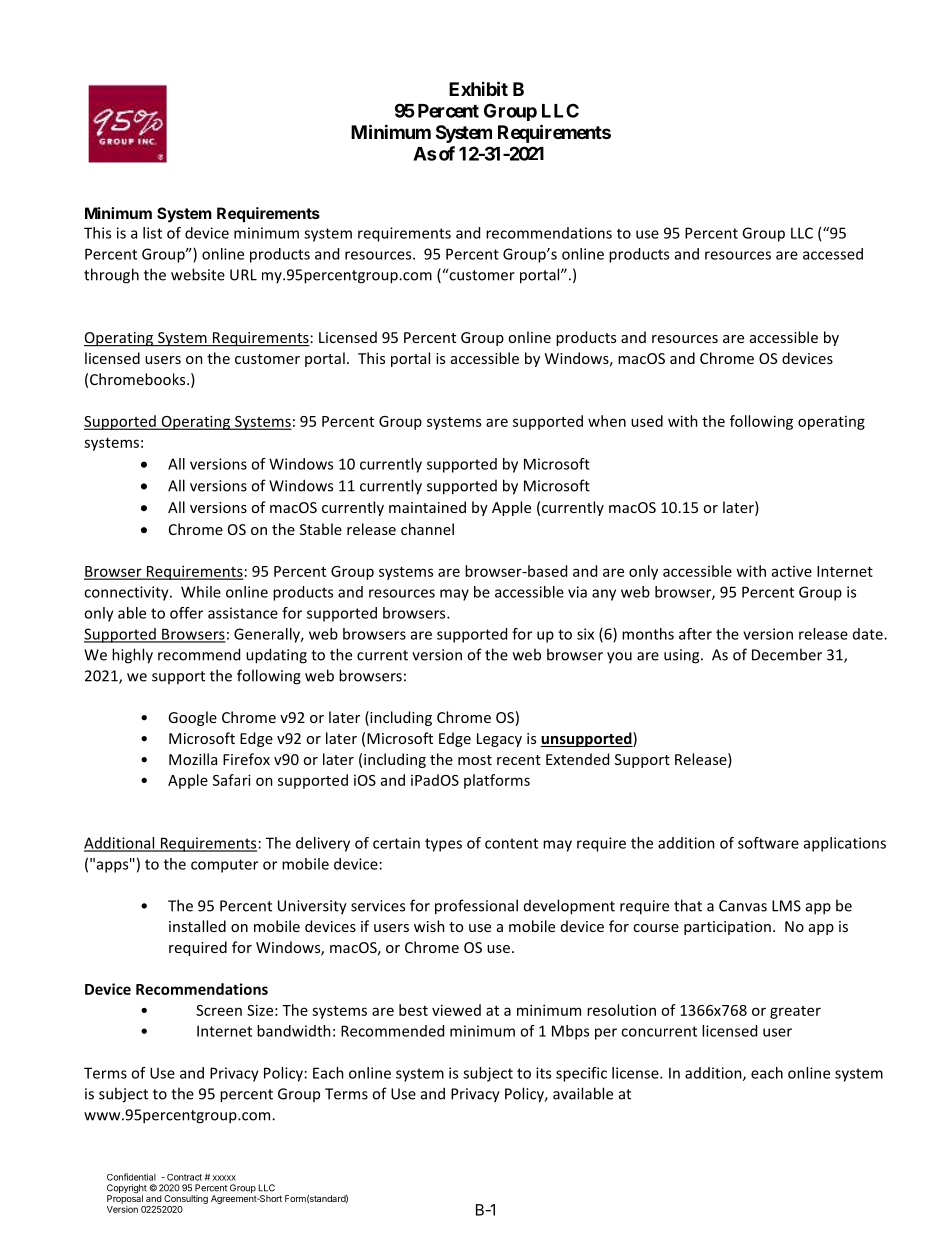 This page has width=952, height=1233. Describe the element at coordinates (833, 254) in the page. I see `accessed` at that location.
